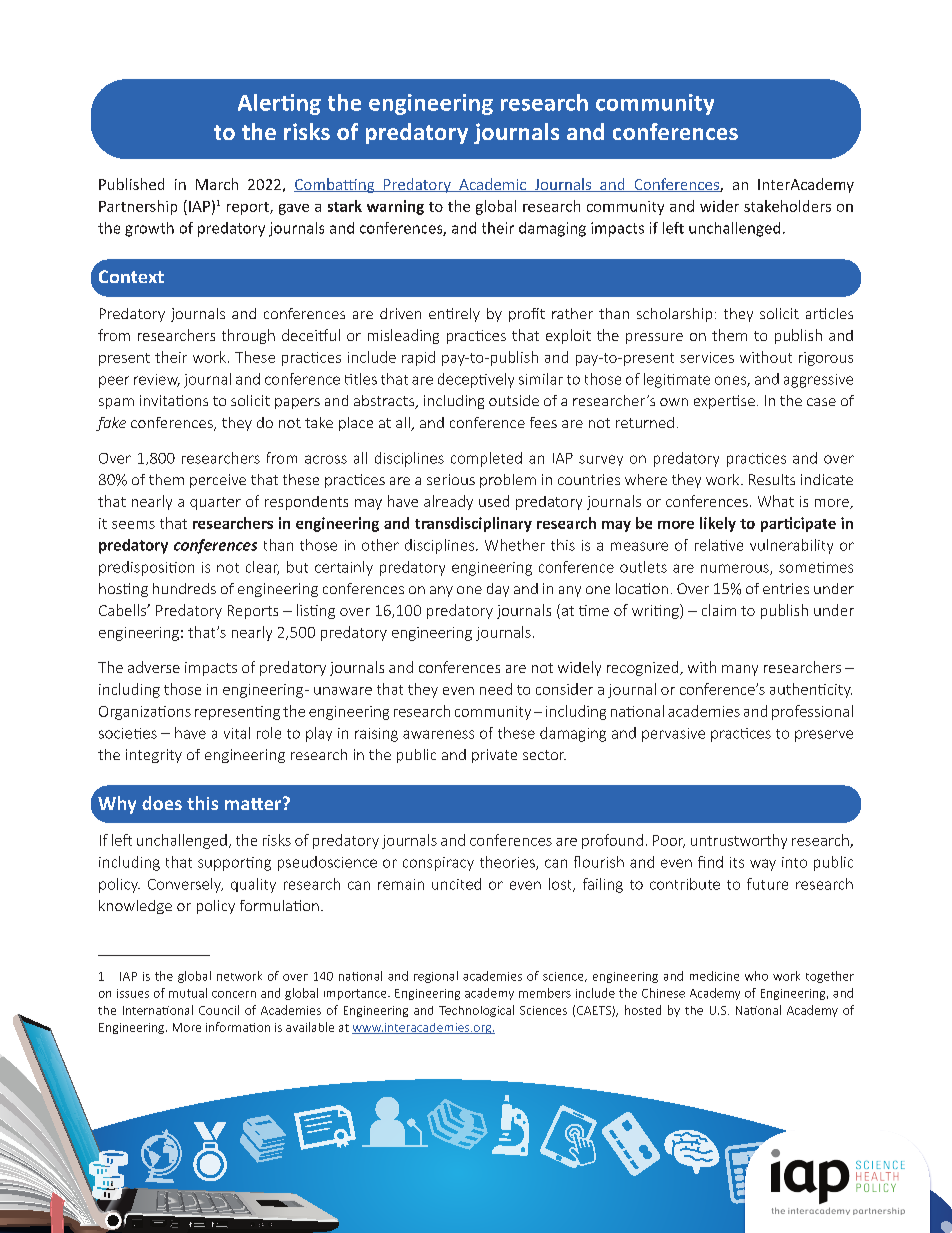  What do you see at coordinates (719, 206) in the screenshot?
I see `wider` at bounding box center [719, 206].
